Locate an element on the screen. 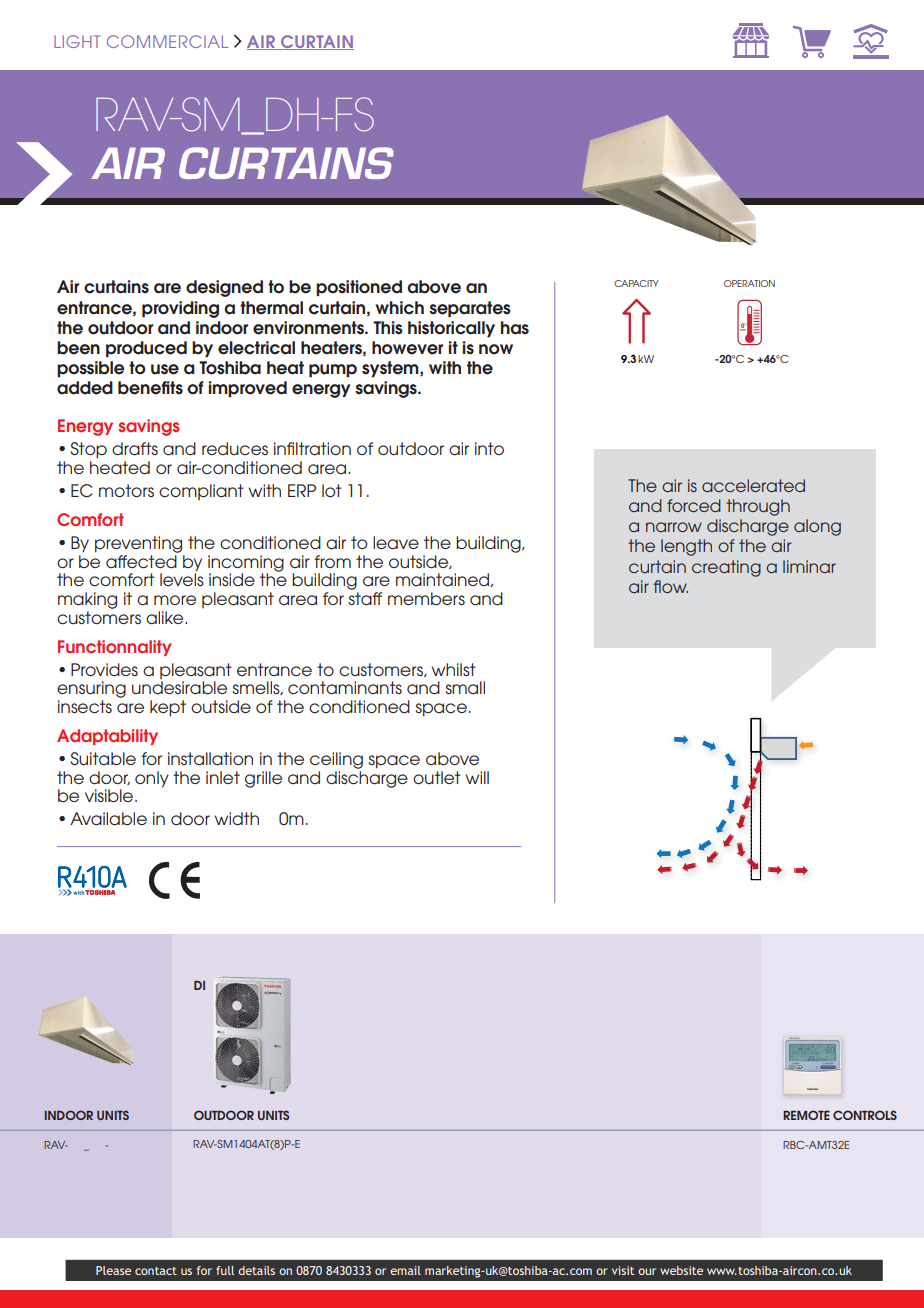  OPERATION is located at coordinates (749, 283).
